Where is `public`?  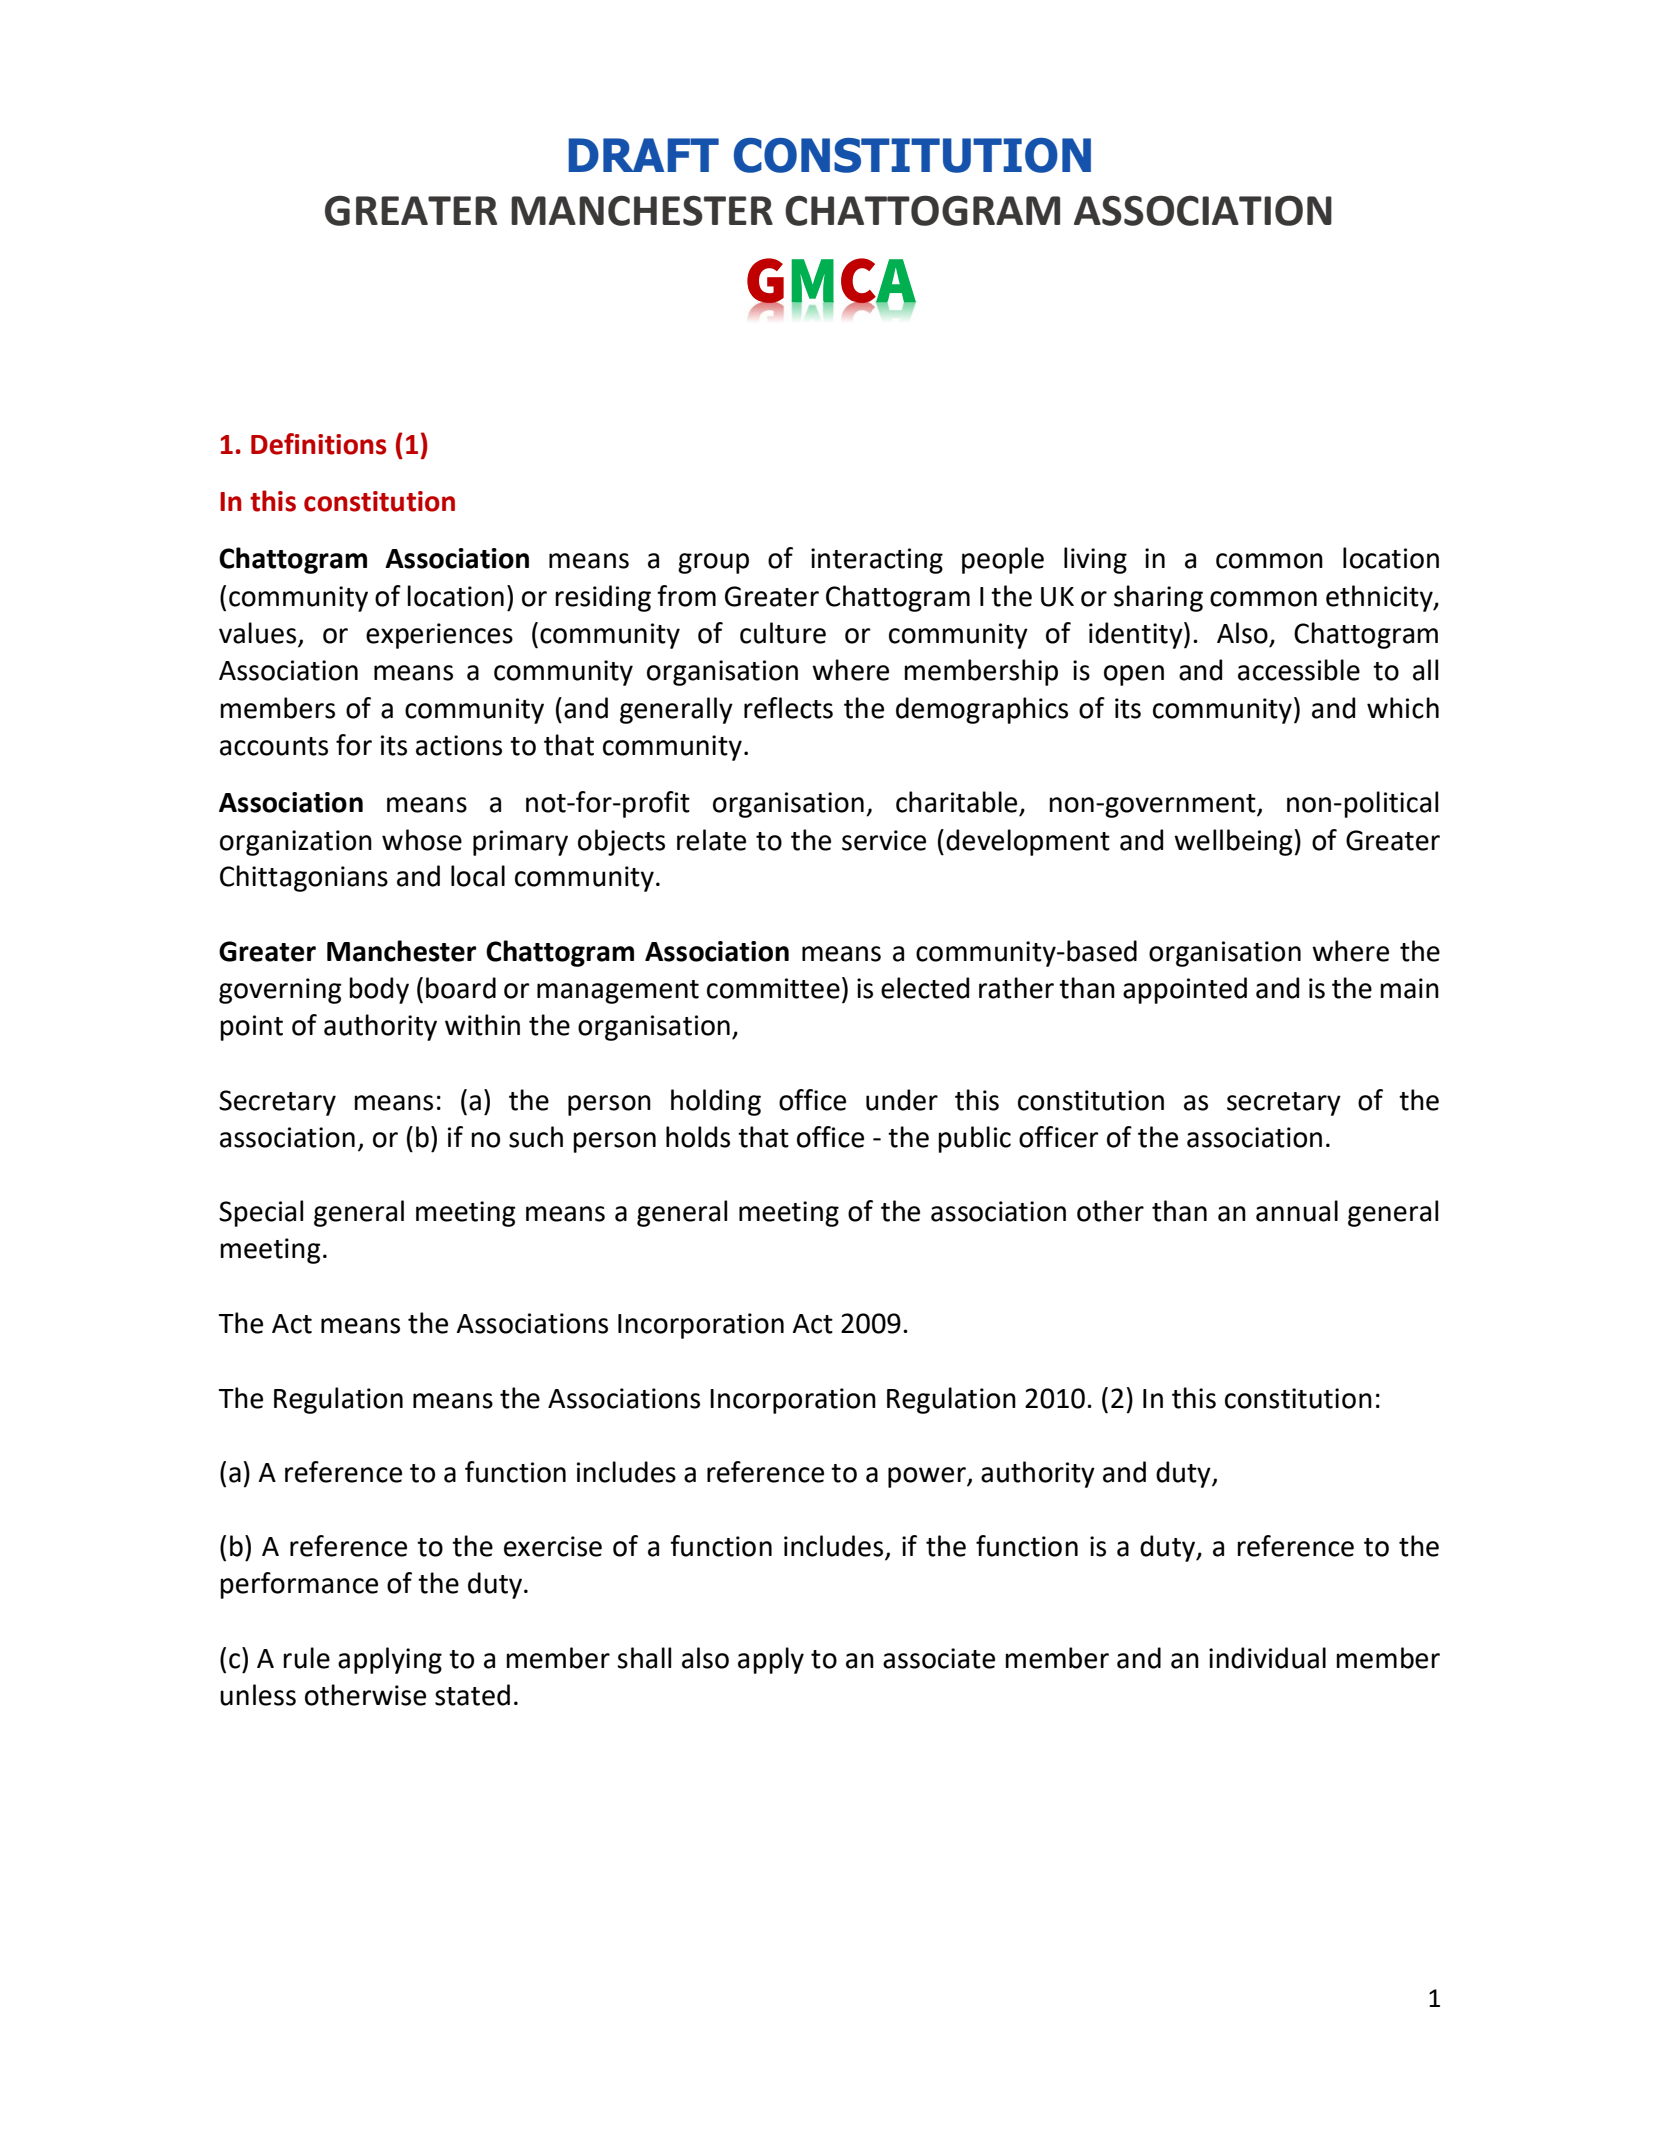
public is located at coordinates (974, 1139).
